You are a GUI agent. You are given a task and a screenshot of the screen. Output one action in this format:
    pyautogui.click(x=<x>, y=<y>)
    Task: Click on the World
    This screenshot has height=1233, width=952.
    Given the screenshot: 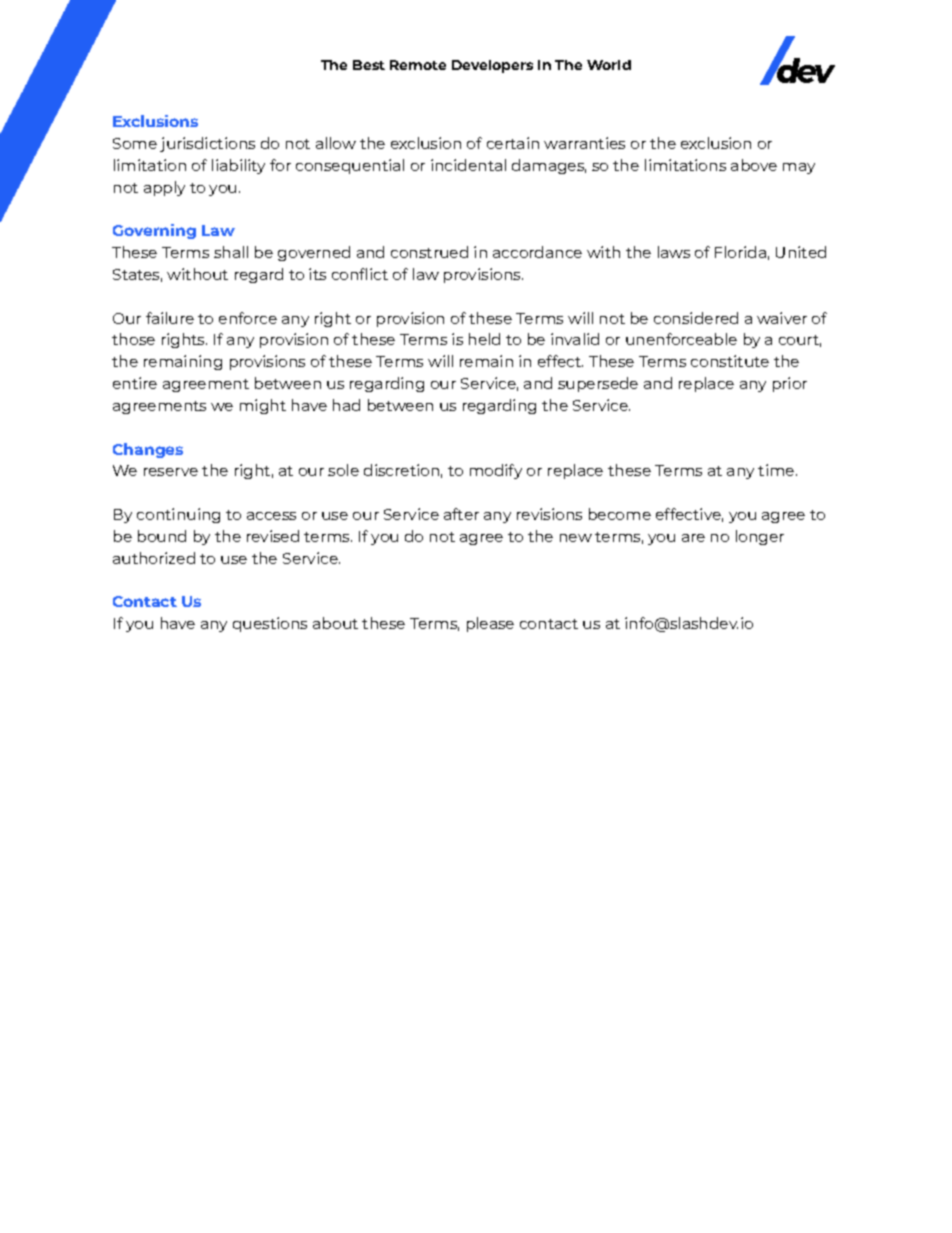 What is the action you would take?
    pyautogui.click(x=609, y=65)
